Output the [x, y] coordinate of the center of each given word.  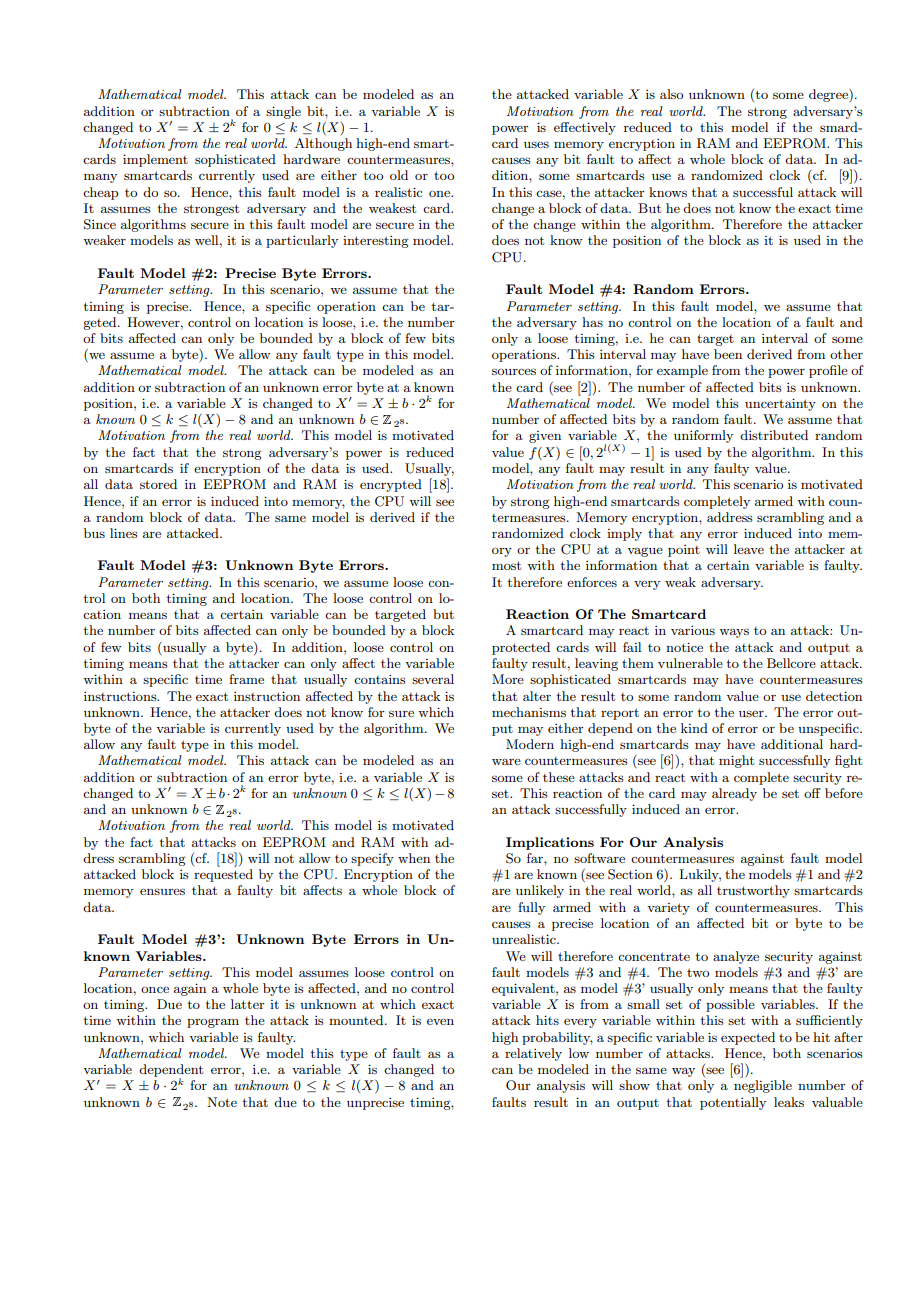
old [399, 175]
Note [222, 1102]
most [506, 565]
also [671, 94]
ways [734, 633]
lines [124, 533]
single [283, 112]
